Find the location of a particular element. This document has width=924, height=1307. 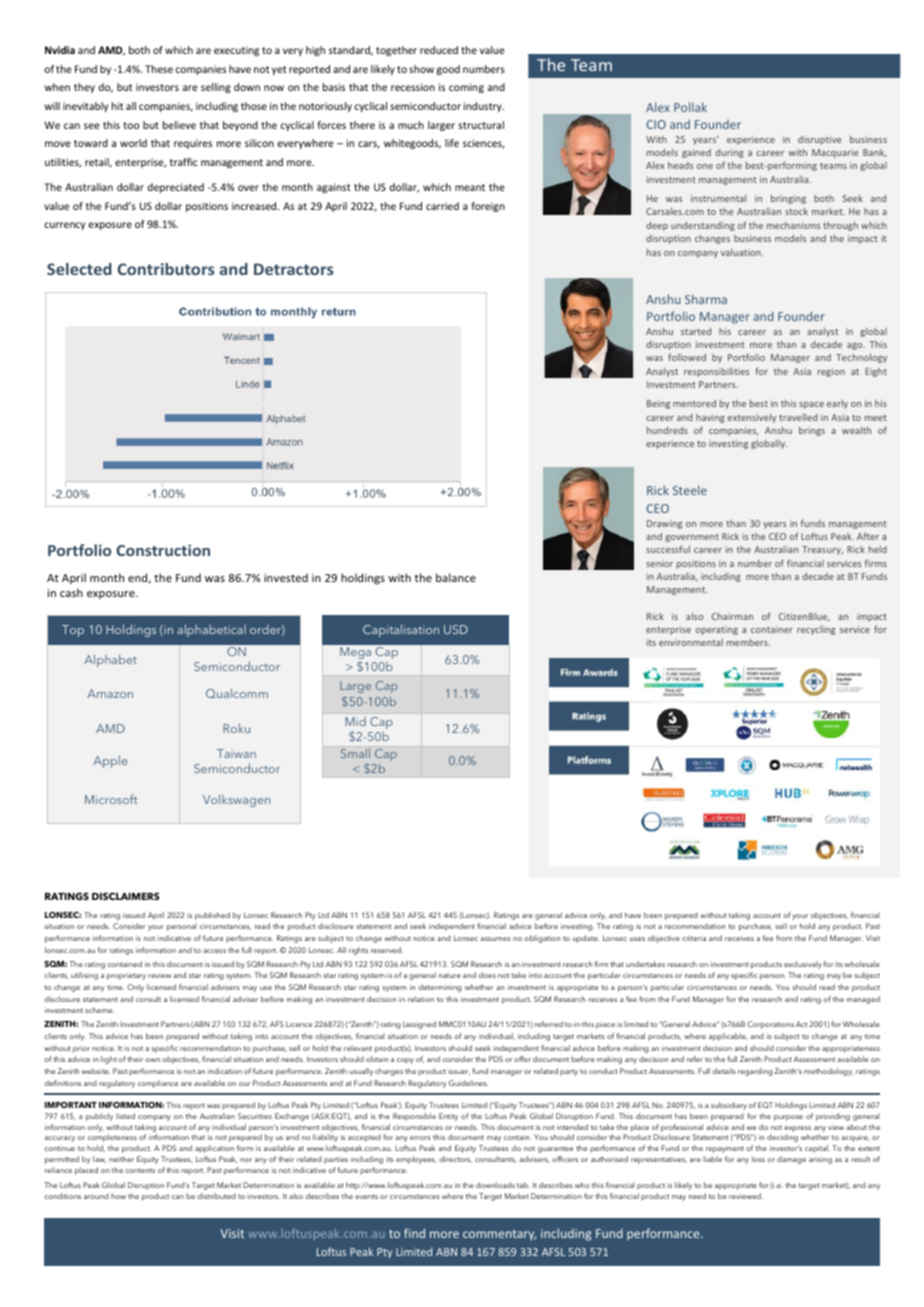

contents is located at coordinates (140, 1170).
